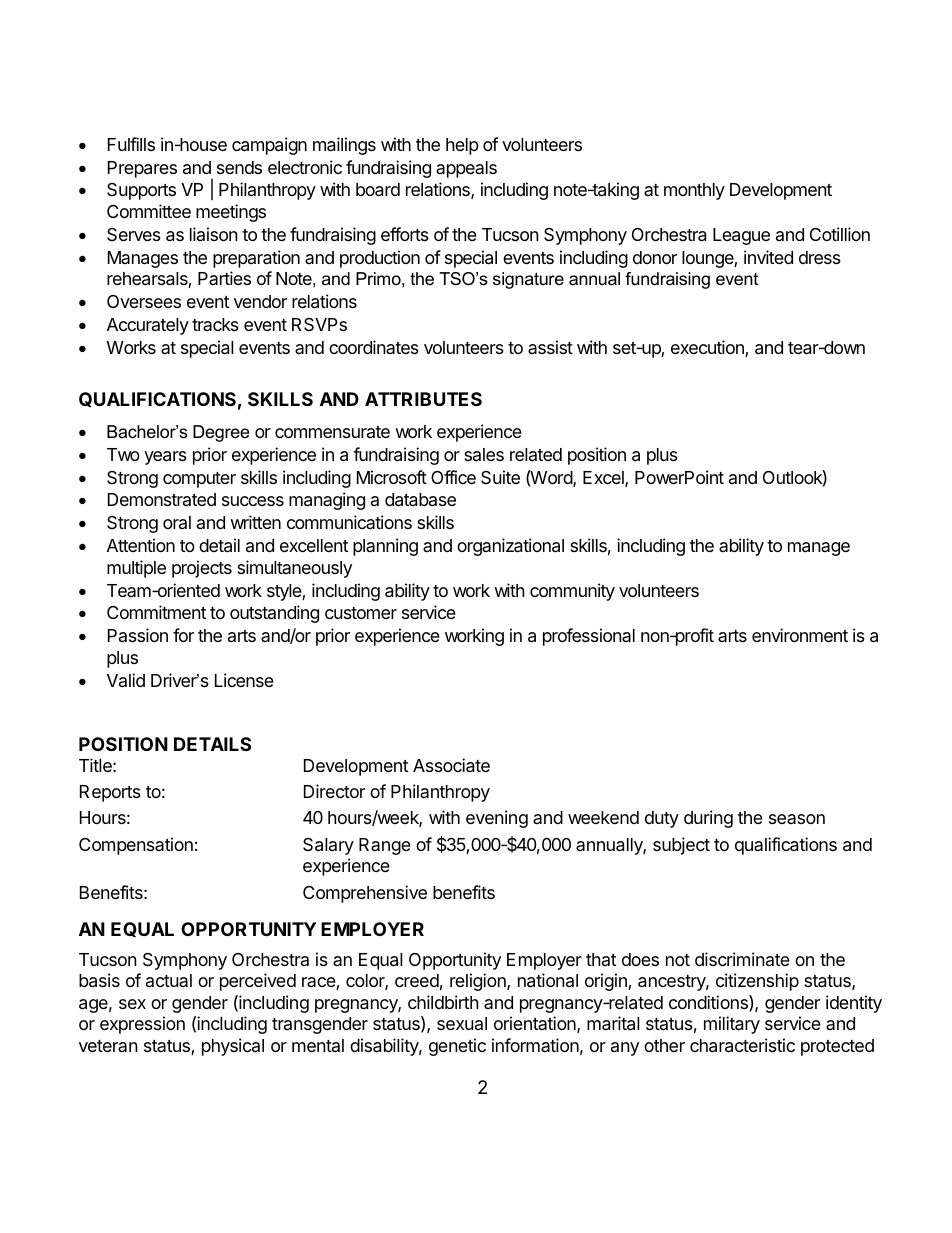 This screenshot has height=1233, width=952. I want to click on Prepares, so click(142, 169).
